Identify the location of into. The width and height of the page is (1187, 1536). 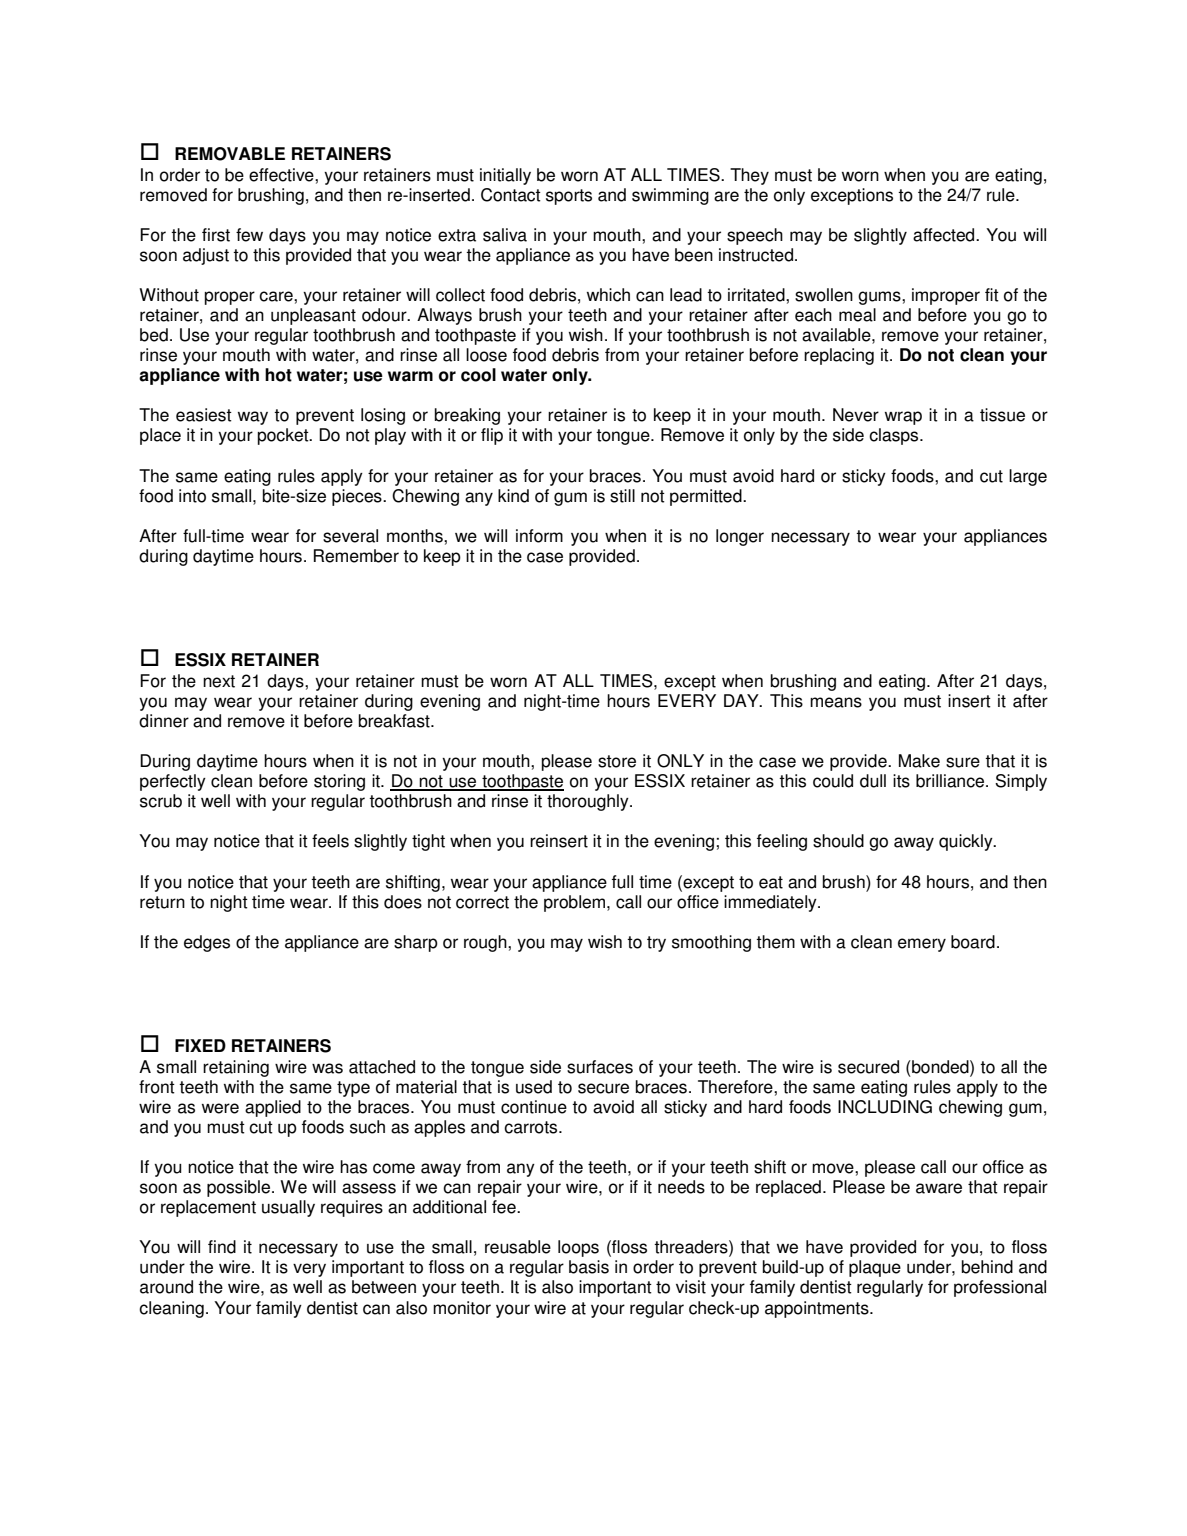
(192, 496).
